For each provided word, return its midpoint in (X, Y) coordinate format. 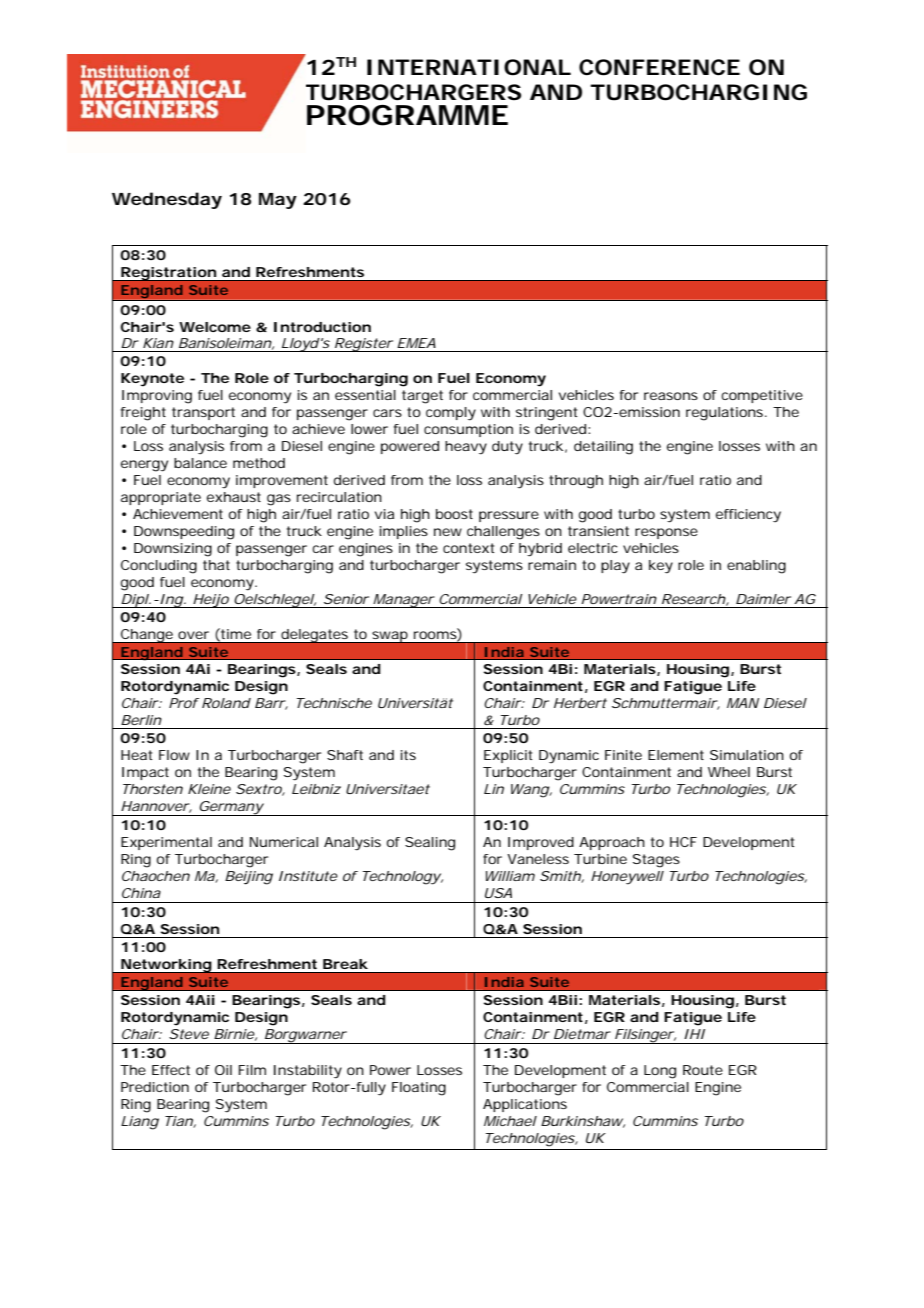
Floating (419, 1089)
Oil (223, 1070)
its (408, 755)
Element (676, 755)
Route (703, 1070)
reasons (671, 396)
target (422, 397)
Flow (174, 755)
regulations (724, 414)
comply (451, 414)
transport (203, 413)
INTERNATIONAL (467, 67)
